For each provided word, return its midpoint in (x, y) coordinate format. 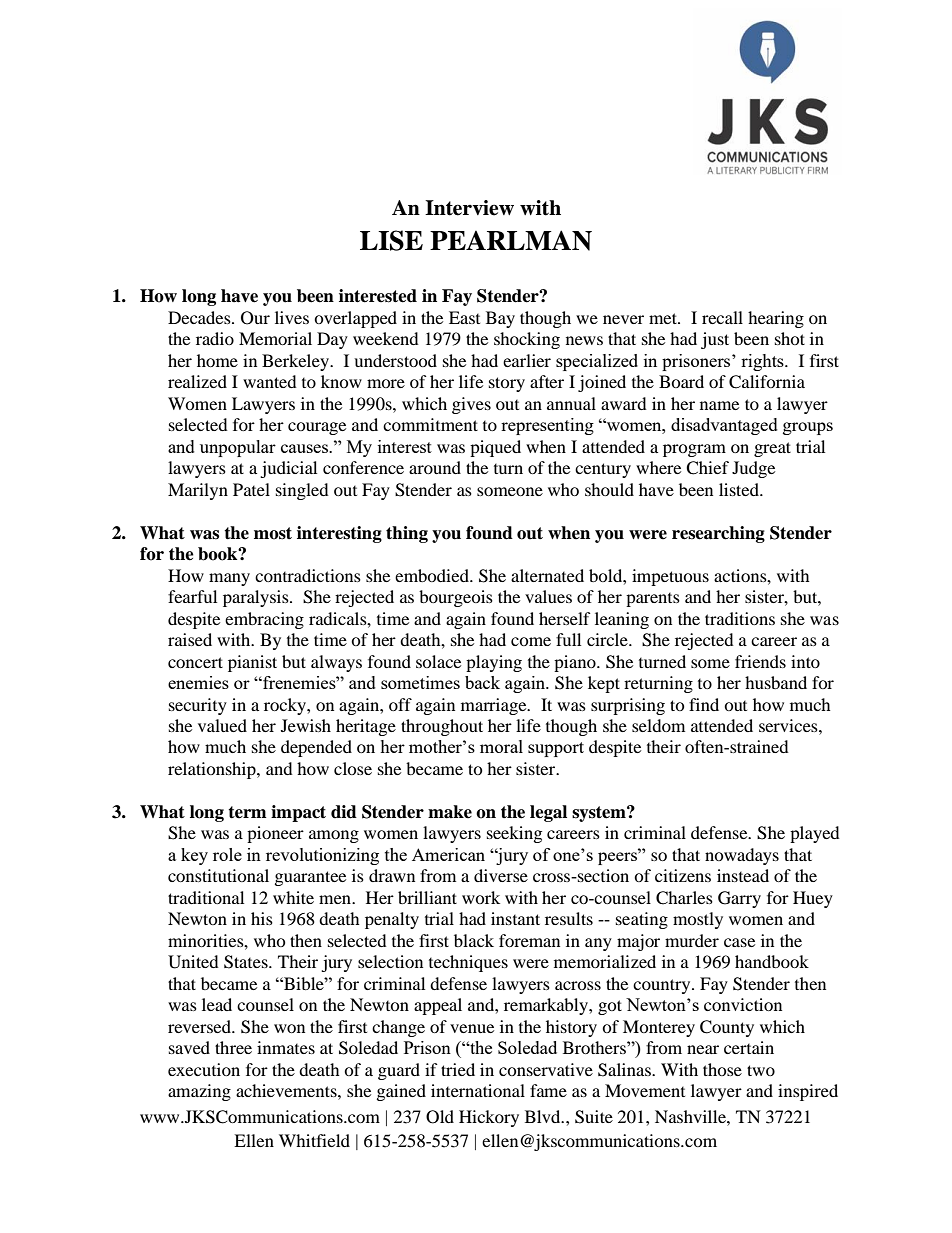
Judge (753, 469)
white (293, 897)
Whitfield (314, 1140)
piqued (495, 448)
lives (292, 317)
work (481, 897)
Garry (739, 899)
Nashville (691, 1116)
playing (494, 663)
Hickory (489, 1118)
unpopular (238, 448)
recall (722, 317)
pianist (252, 663)
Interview (469, 208)
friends (760, 661)
